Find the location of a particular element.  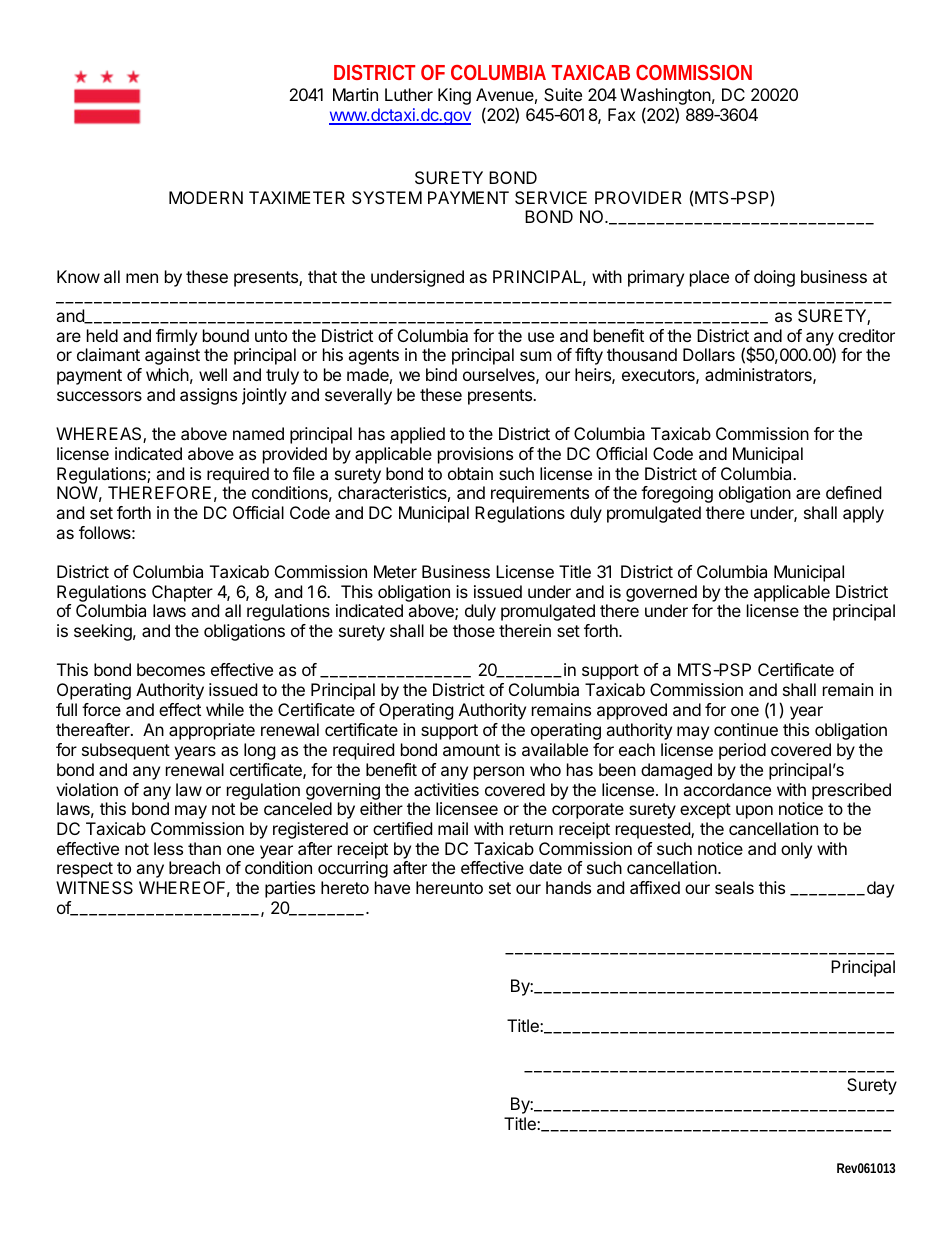

defined is located at coordinates (853, 492).
